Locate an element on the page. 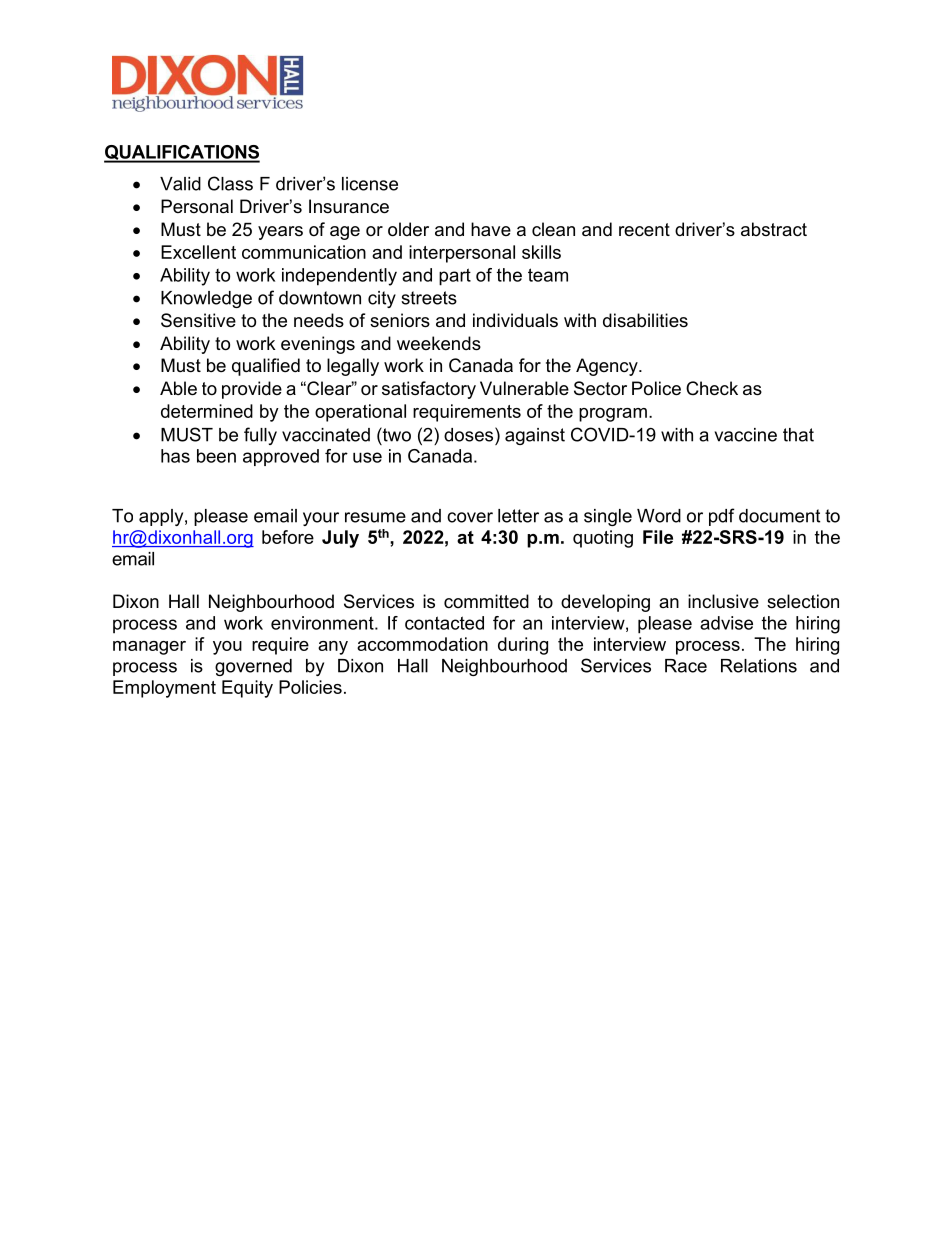 The image size is (952, 1233). Relations is located at coordinates (759, 666).
